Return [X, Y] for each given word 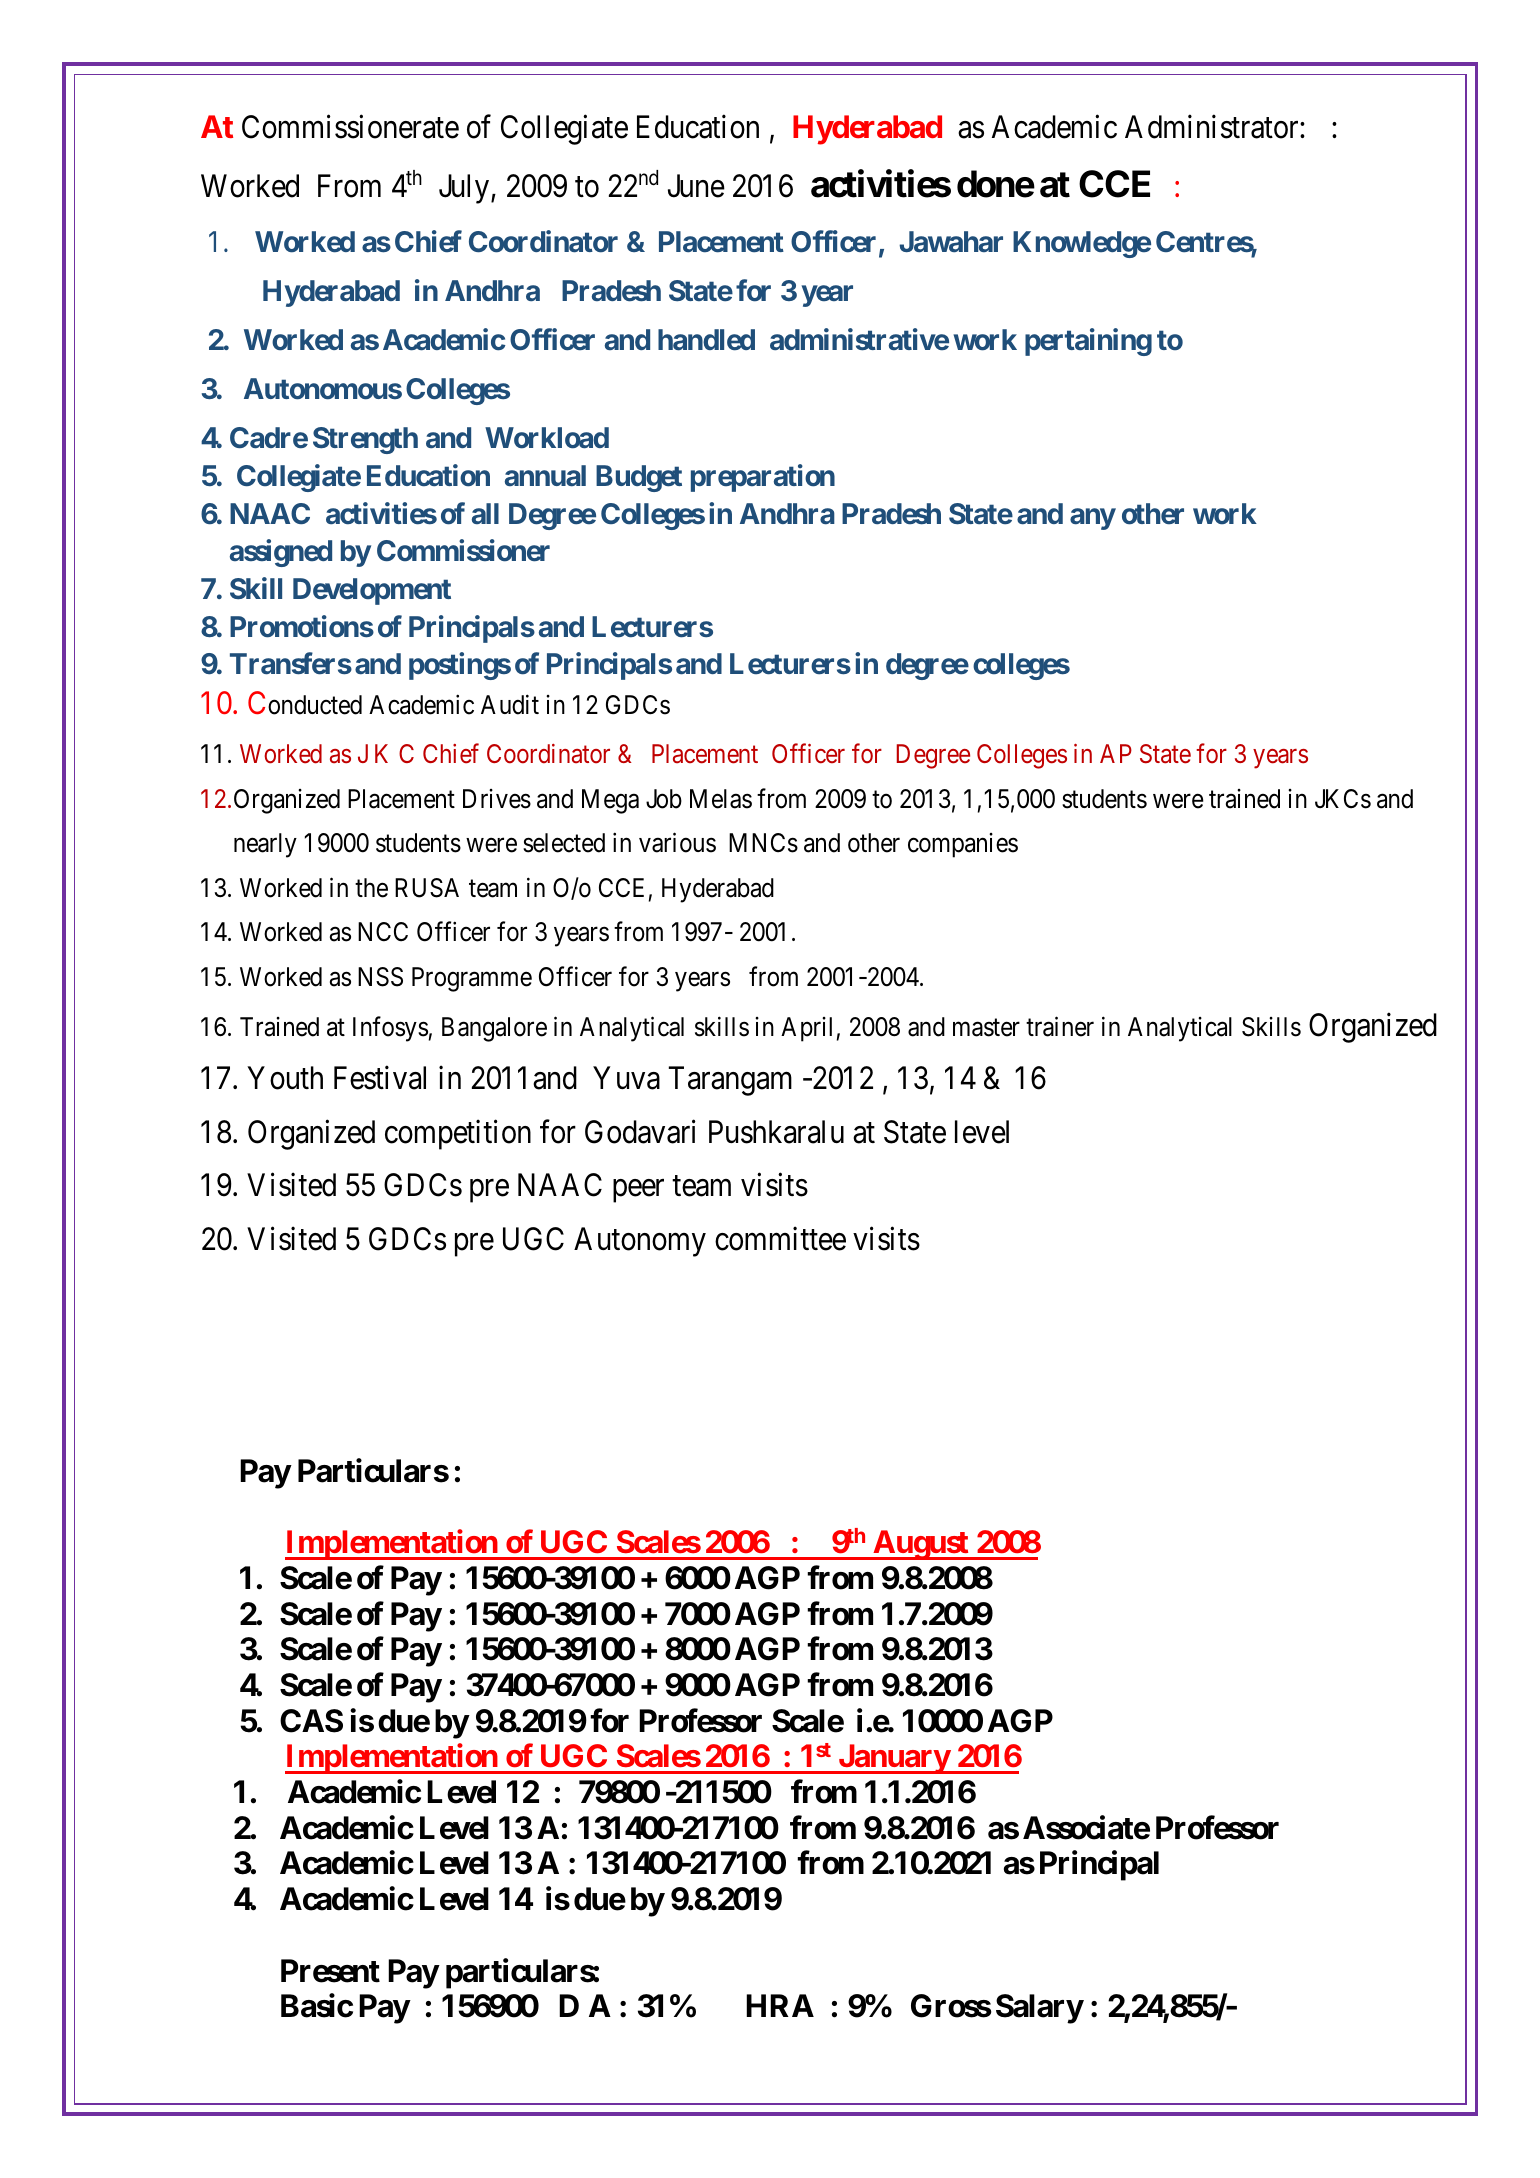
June [696, 186]
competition [458, 1134]
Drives [497, 799]
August [920, 1545]
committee [780, 1239]
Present [330, 1971]
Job [664, 799]
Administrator [1213, 127]
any [1093, 519]
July [464, 189]
